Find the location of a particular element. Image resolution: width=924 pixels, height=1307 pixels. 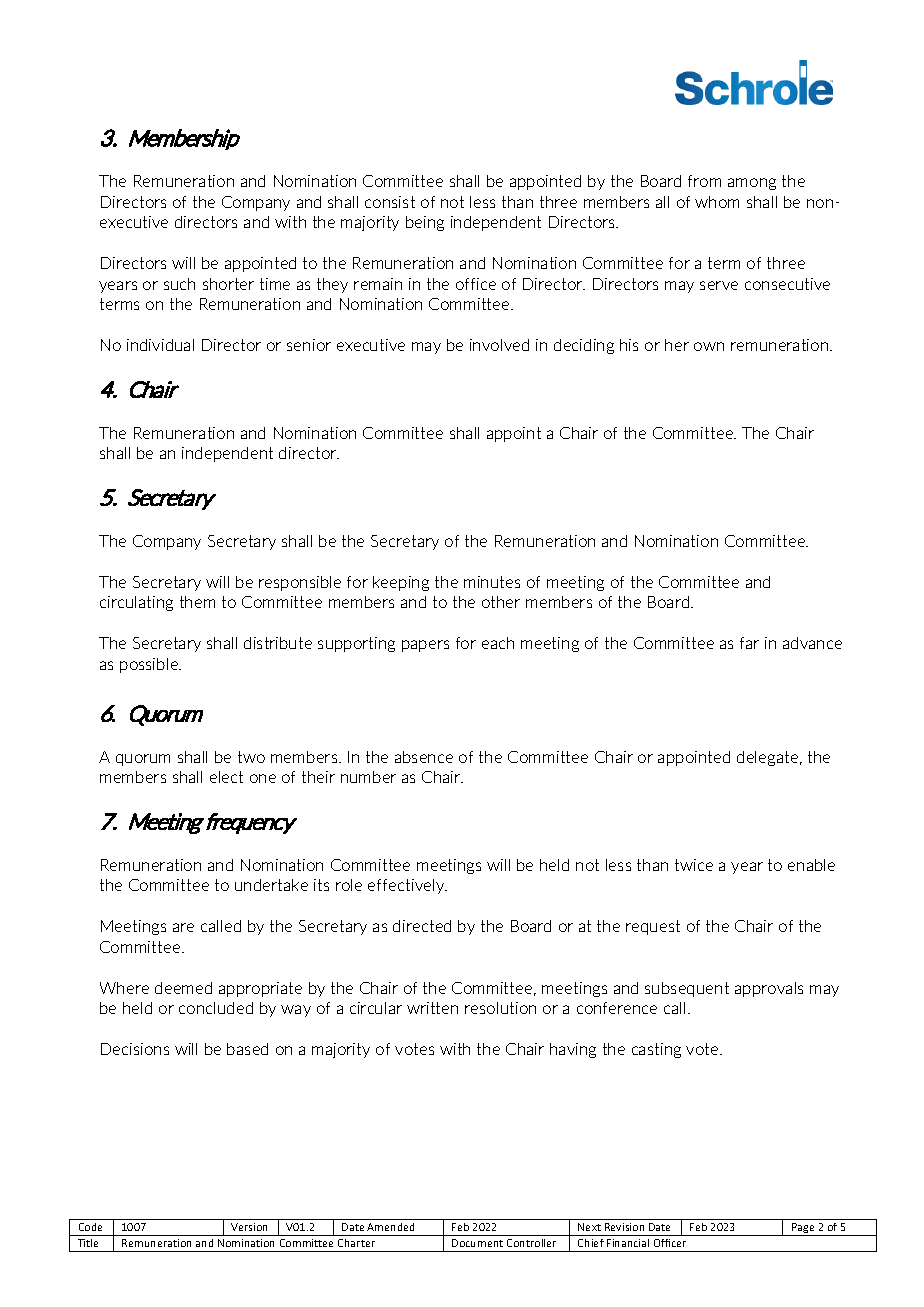

delegate is located at coordinates (769, 758).
